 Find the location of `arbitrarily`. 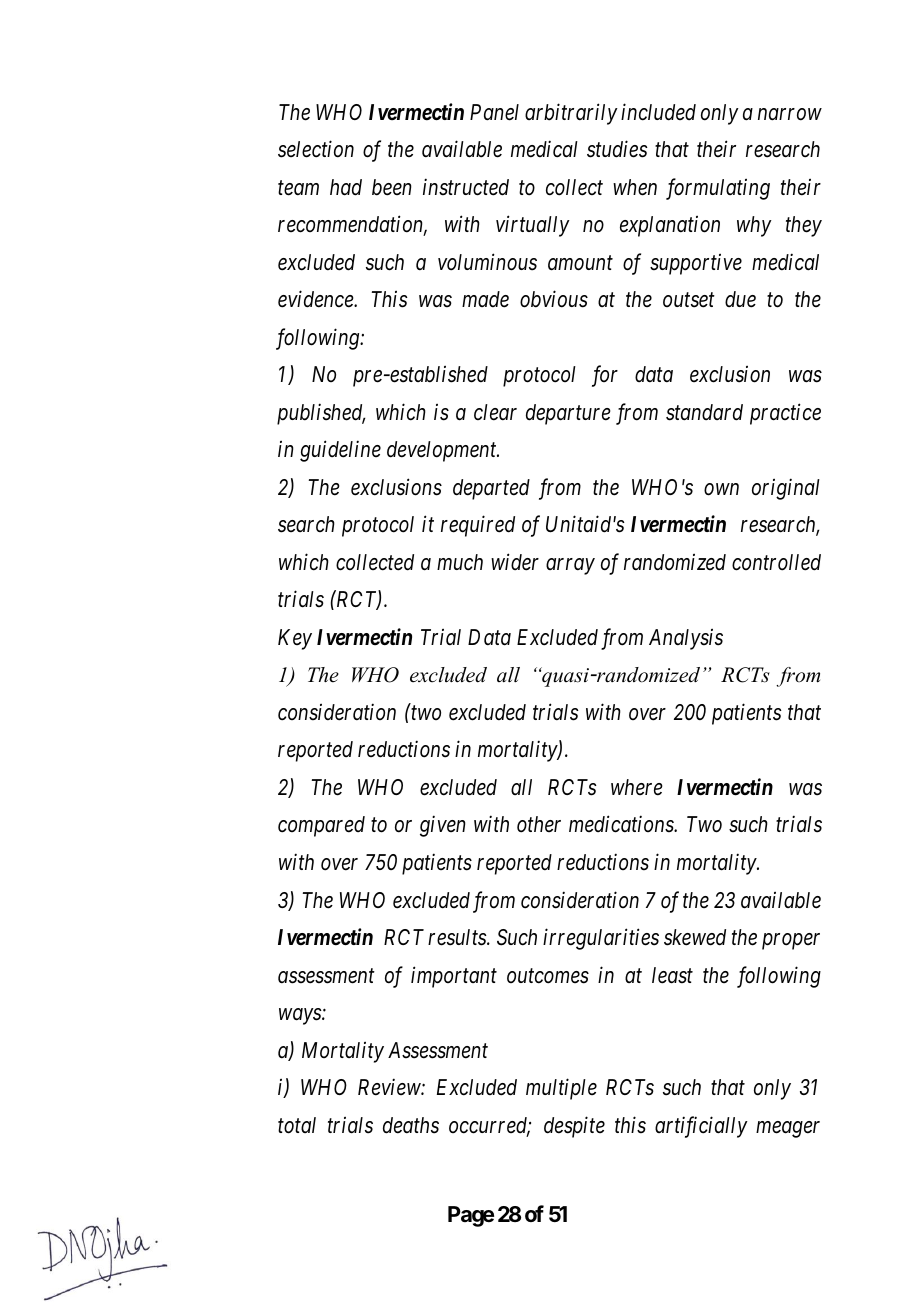

arbitrarily is located at coordinates (571, 114).
